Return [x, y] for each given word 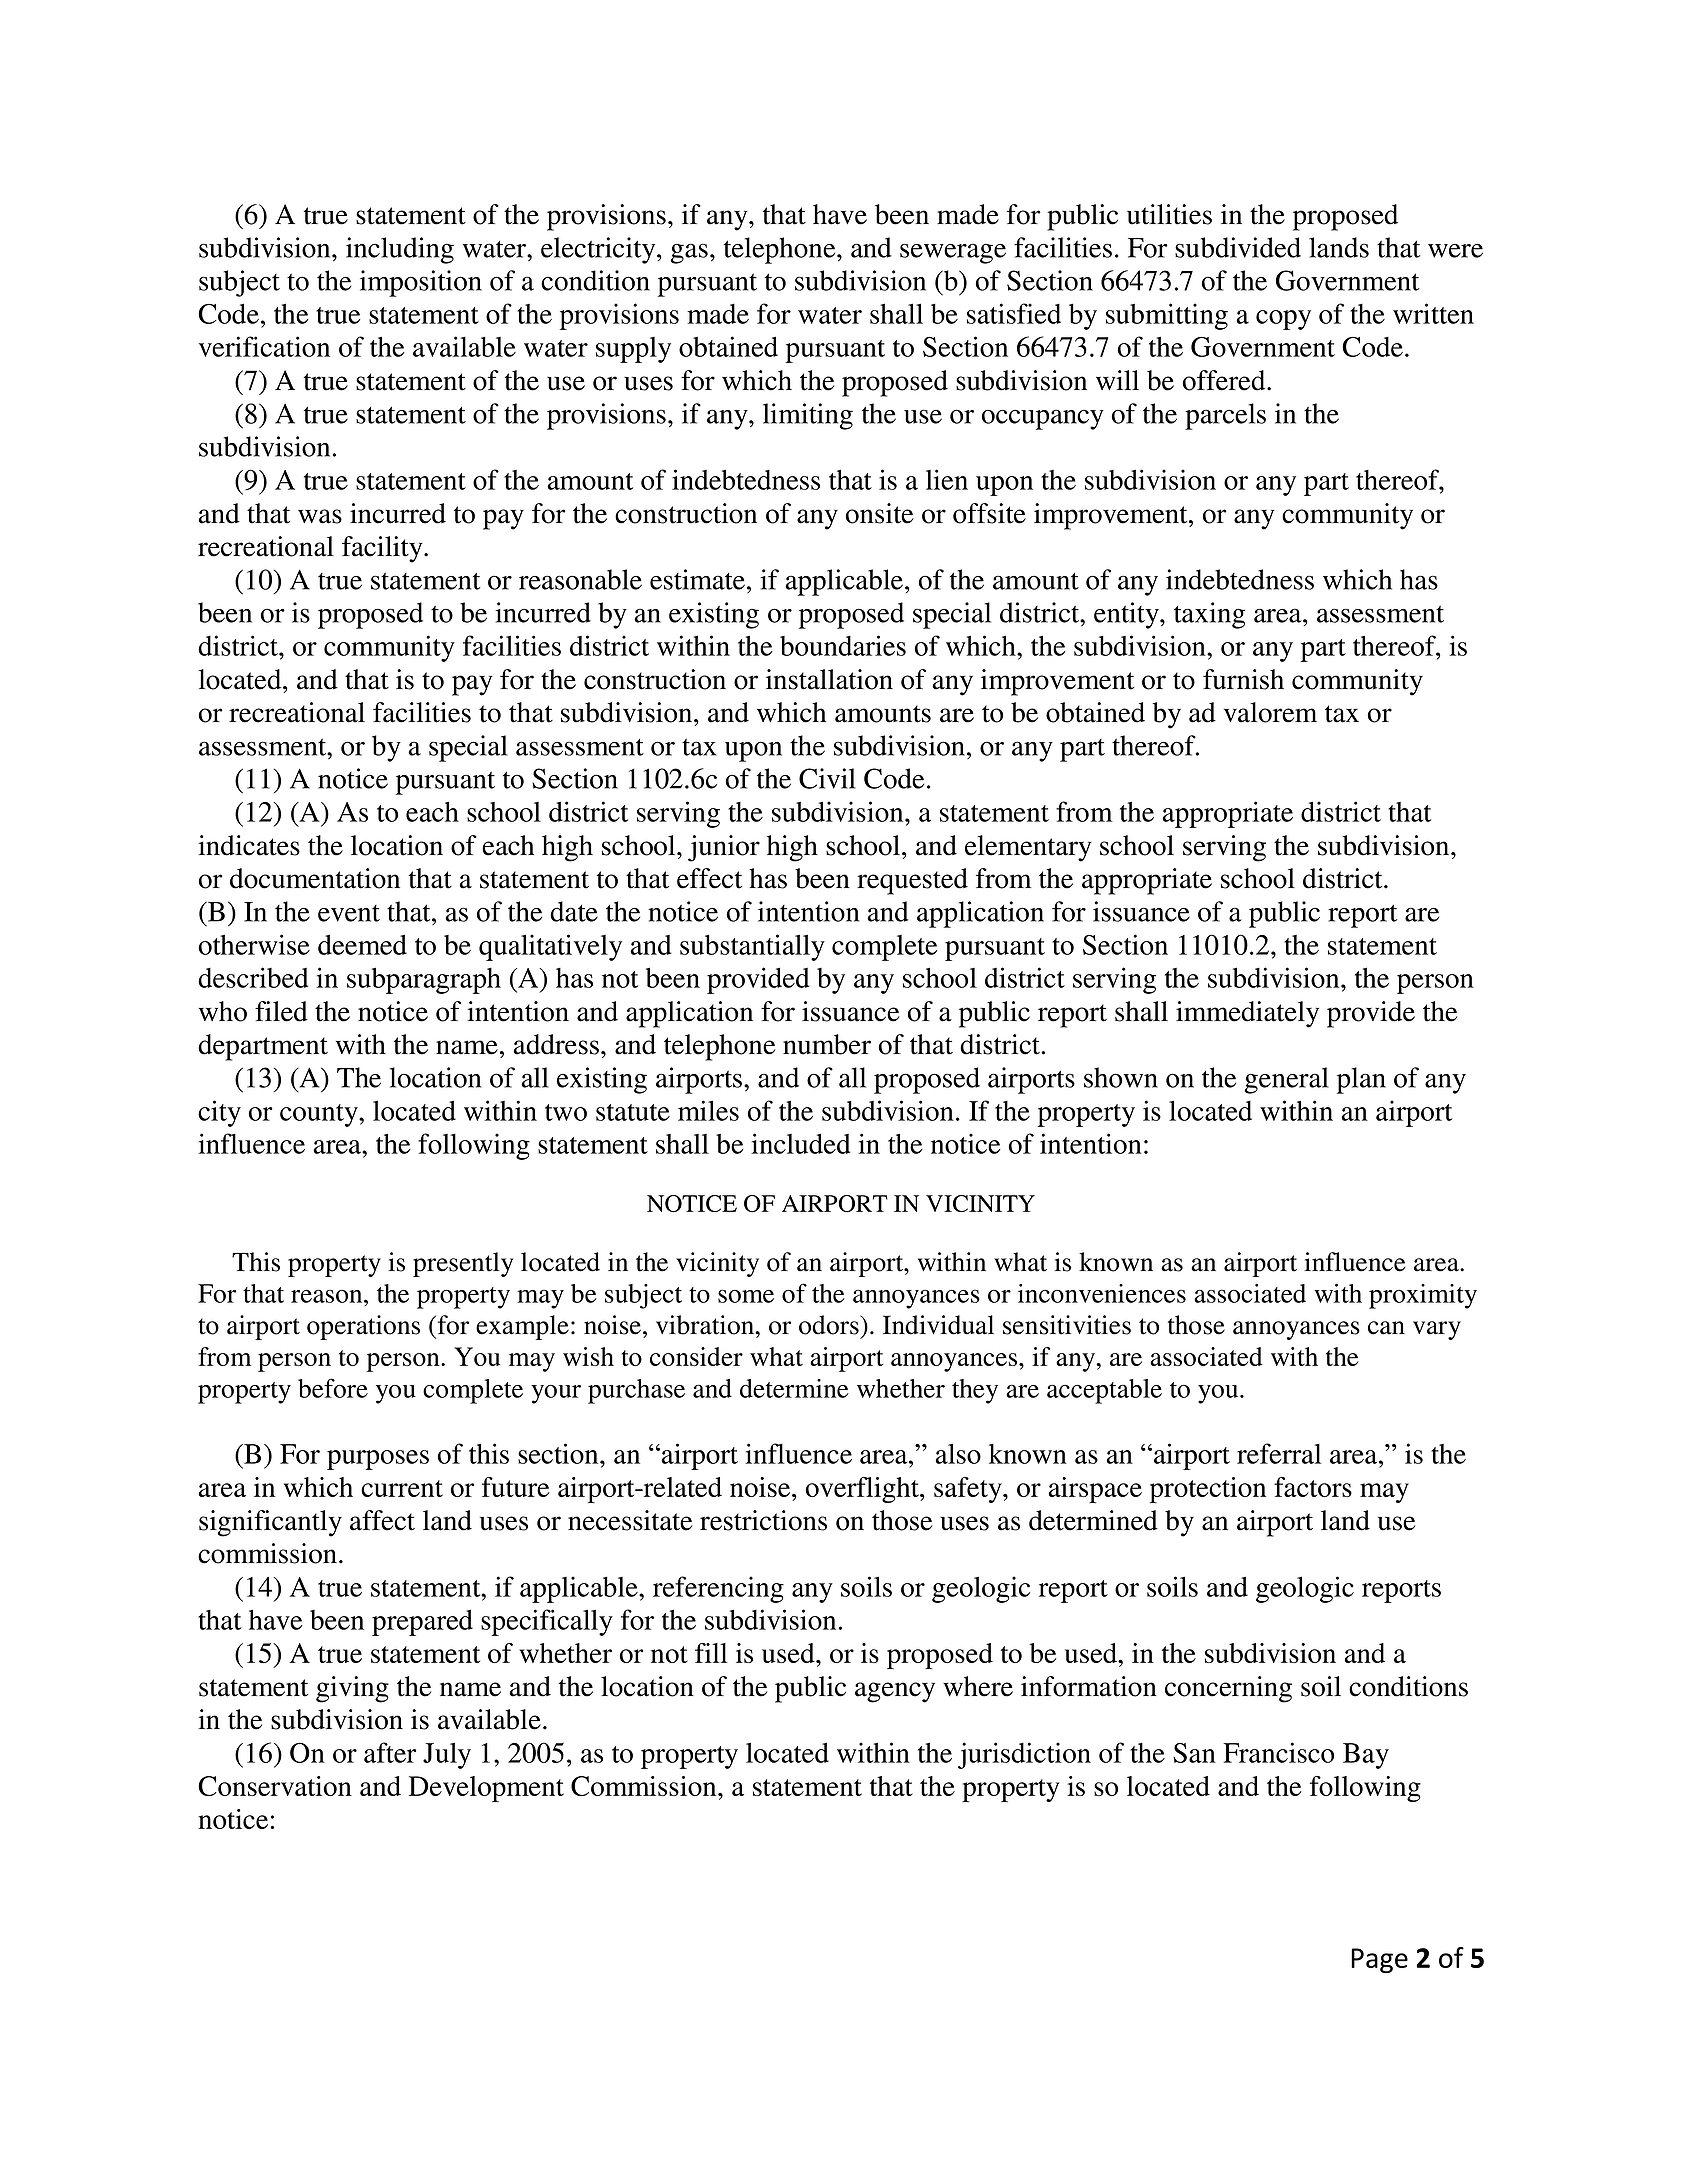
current [402, 1488]
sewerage [953, 253]
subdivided [1238, 247]
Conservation [275, 1786]
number [827, 1044]
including [400, 250]
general [1287, 1080]
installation [829, 679]
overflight [863, 1490]
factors [1313, 1487]
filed [281, 1011]
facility [383, 549]
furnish [1243, 679]
